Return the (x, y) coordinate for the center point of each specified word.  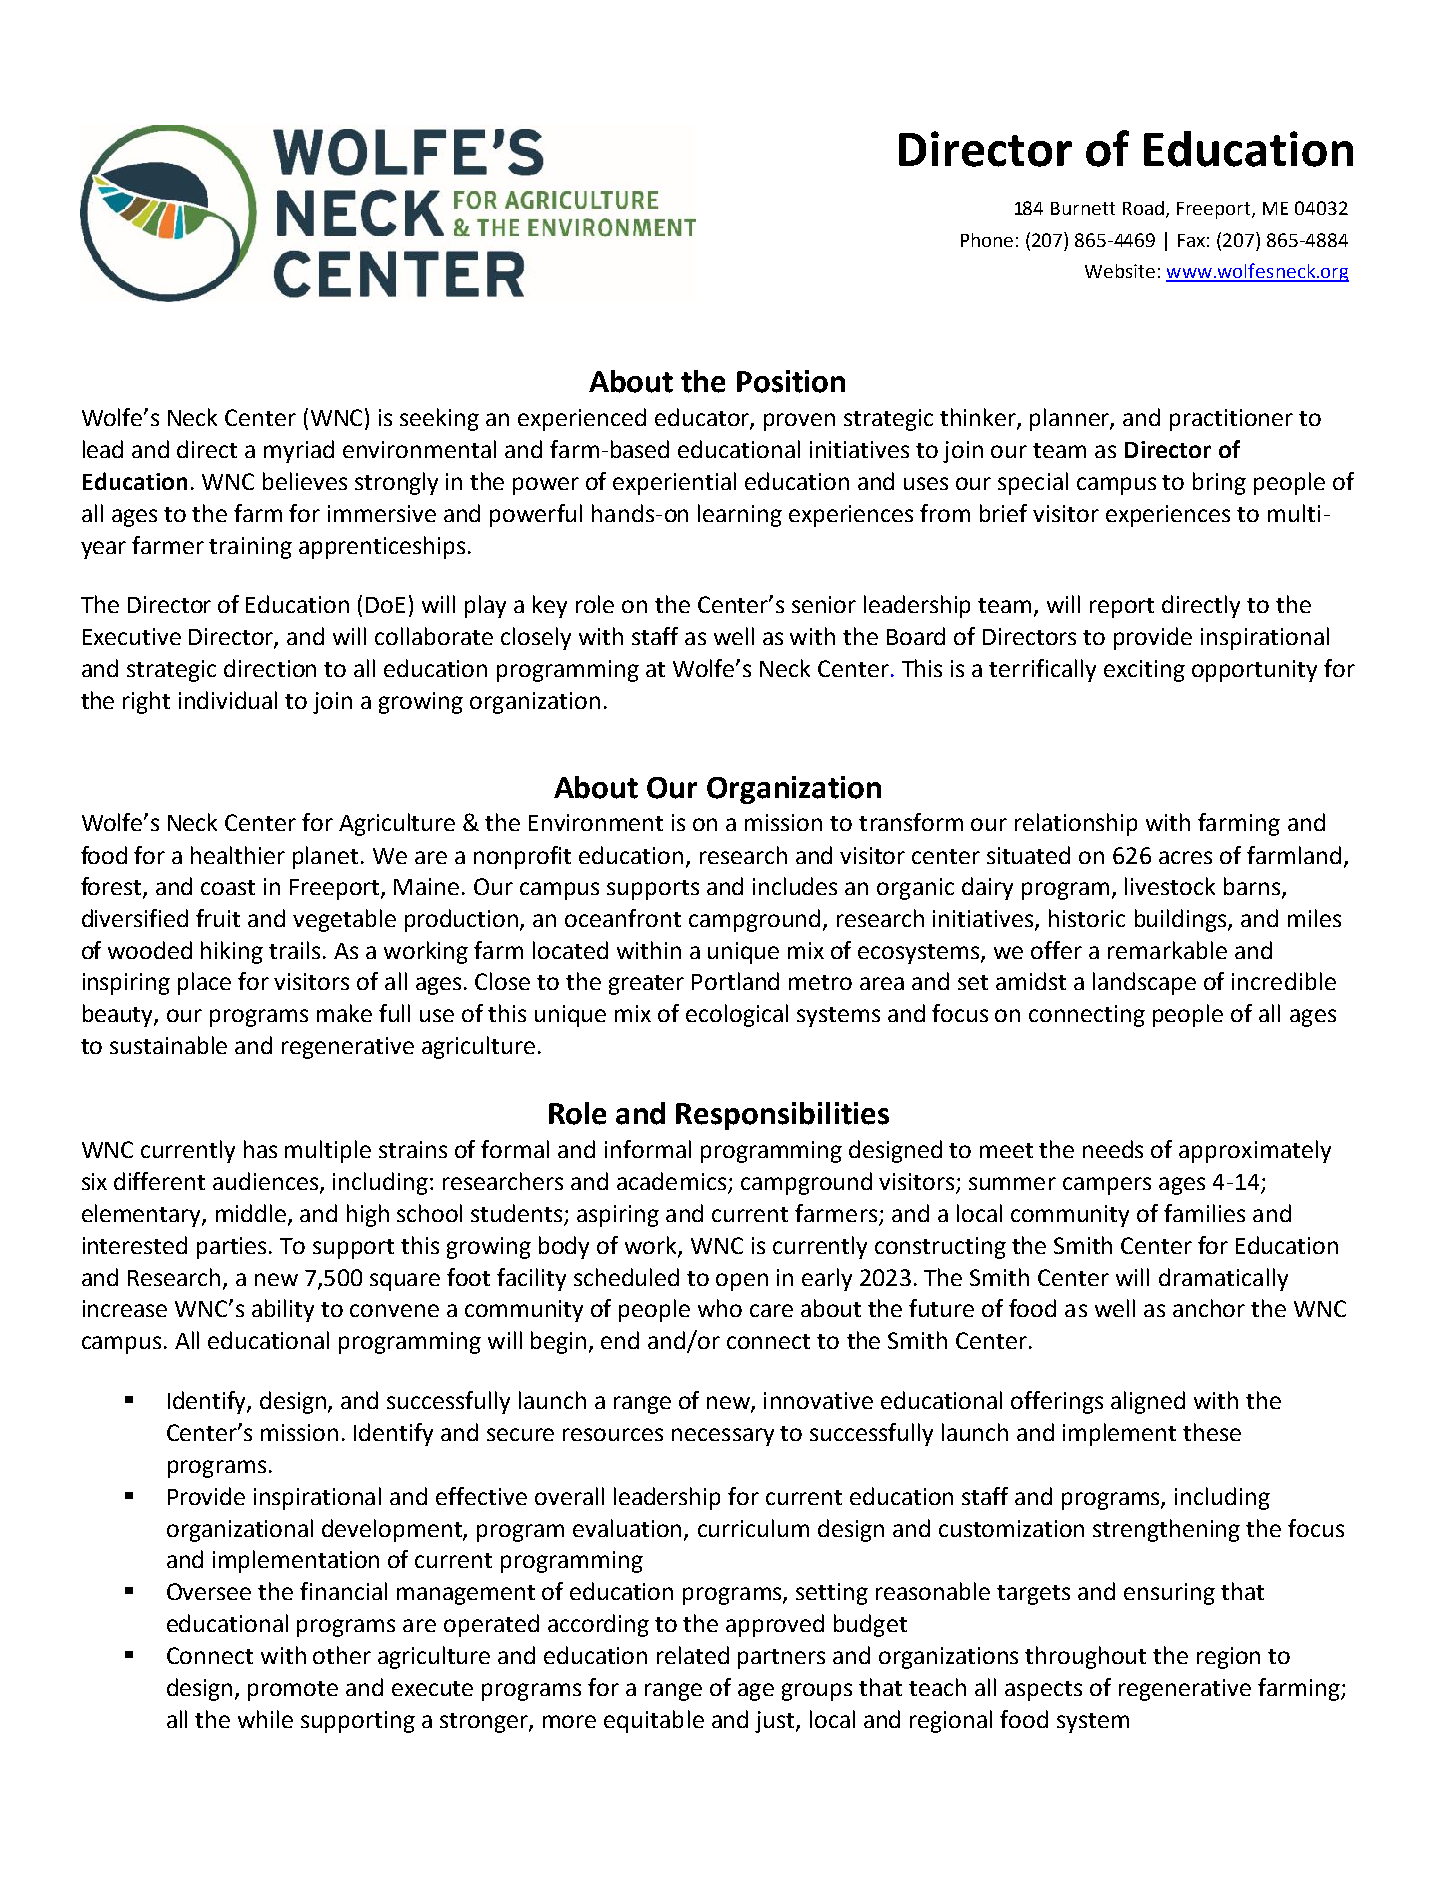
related (693, 1655)
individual (228, 700)
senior (824, 604)
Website (1120, 271)
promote (293, 1691)
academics (673, 1182)
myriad (299, 451)
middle (252, 1214)
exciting (1144, 671)
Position (791, 381)
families (1204, 1213)
